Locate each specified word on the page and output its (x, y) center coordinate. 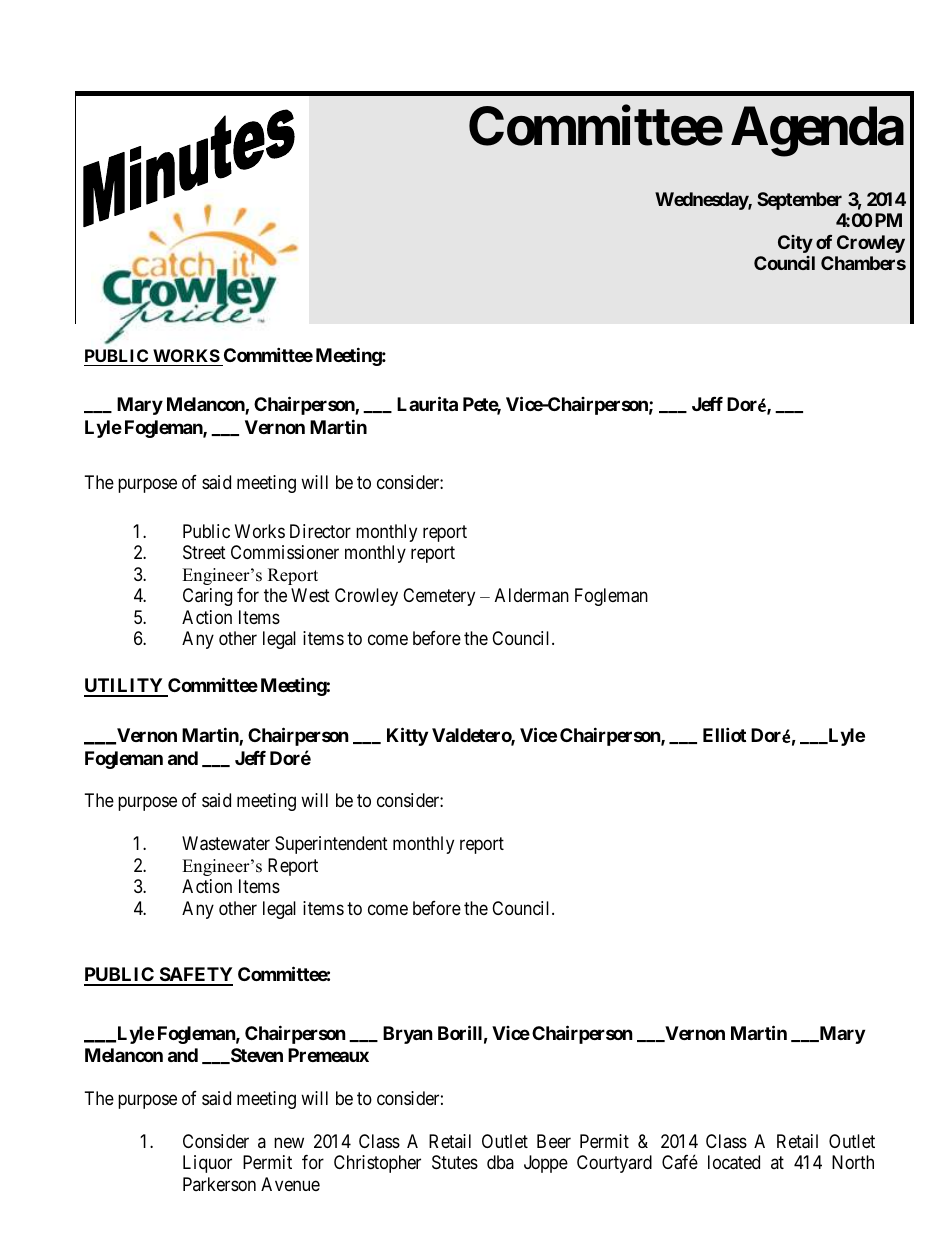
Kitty (407, 736)
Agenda (817, 131)
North (853, 1162)
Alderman (532, 595)
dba (500, 1162)
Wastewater (226, 843)
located (734, 1162)
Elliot (724, 734)
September (799, 201)
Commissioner (285, 552)
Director (320, 531)
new (289, 1142)
